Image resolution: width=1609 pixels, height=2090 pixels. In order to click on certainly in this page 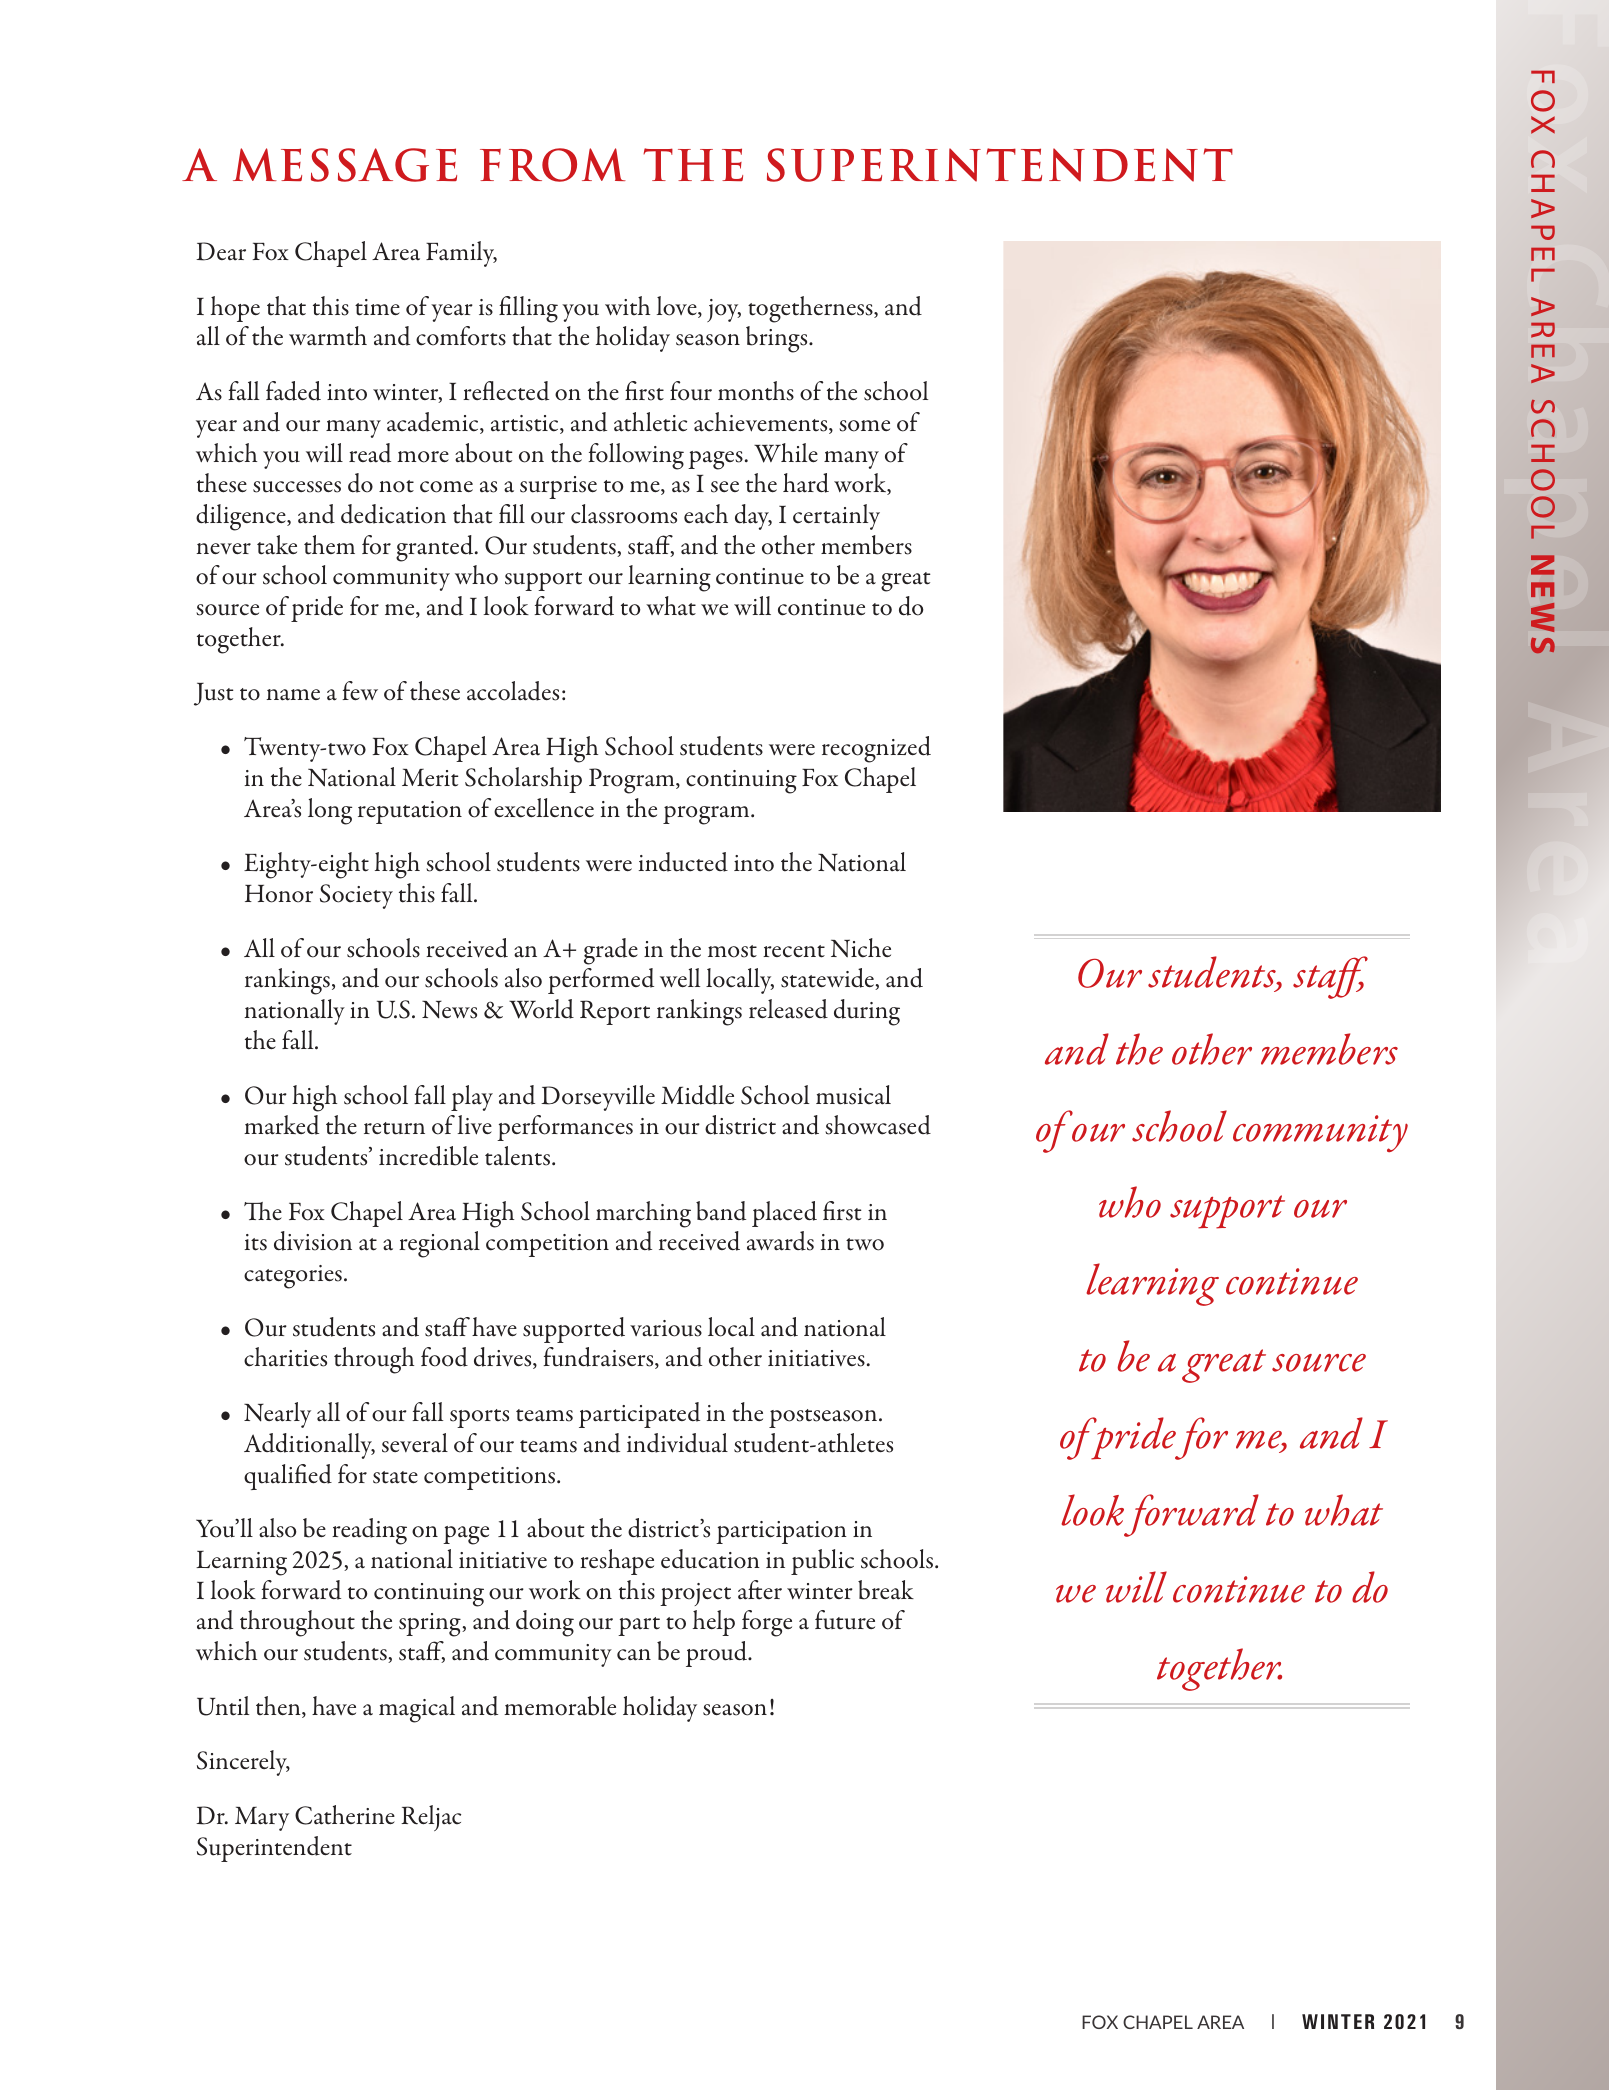, I will do `click(836, 517)`.
